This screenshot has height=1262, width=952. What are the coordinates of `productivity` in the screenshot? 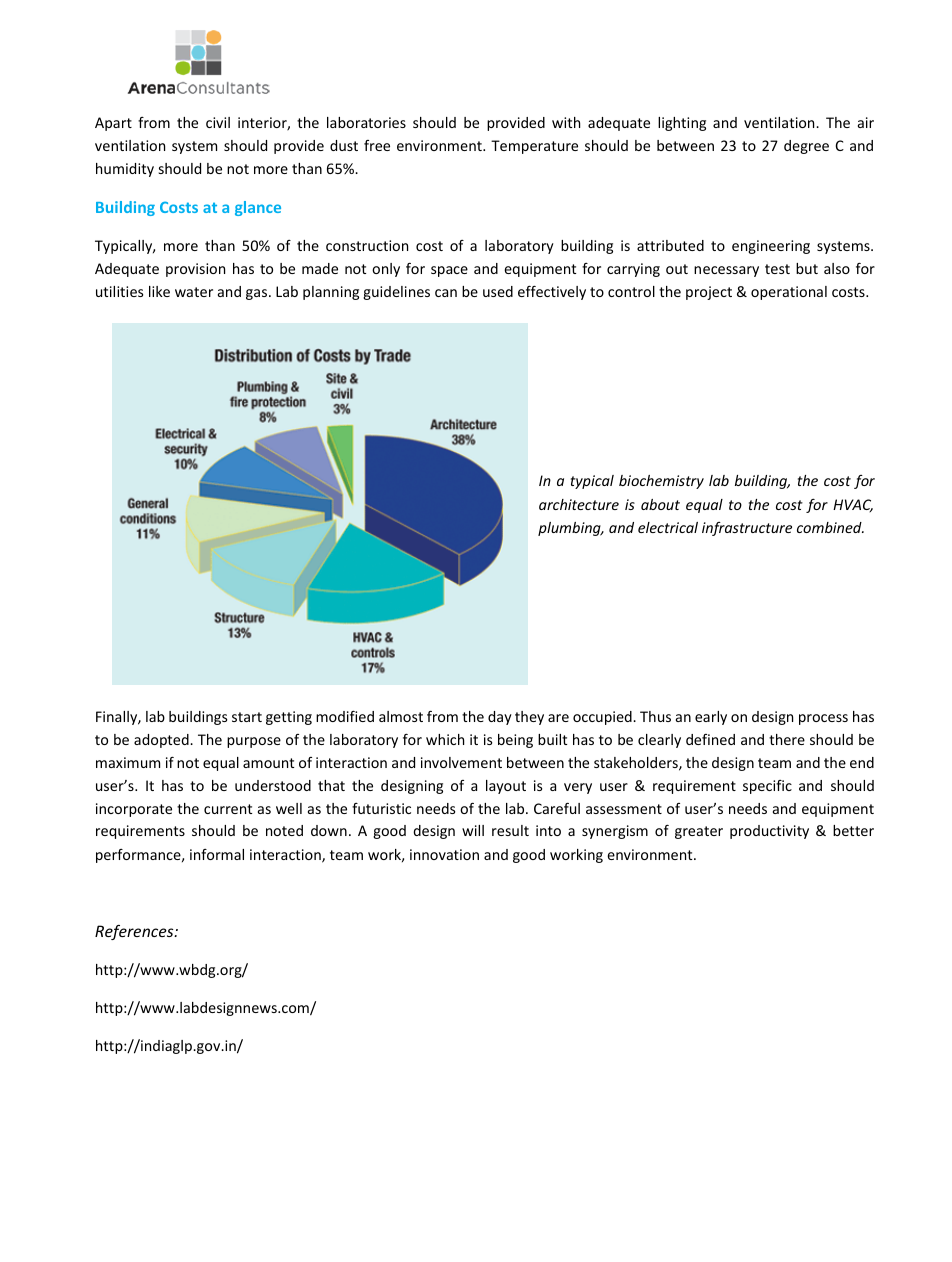 It's located at (769, 832).
